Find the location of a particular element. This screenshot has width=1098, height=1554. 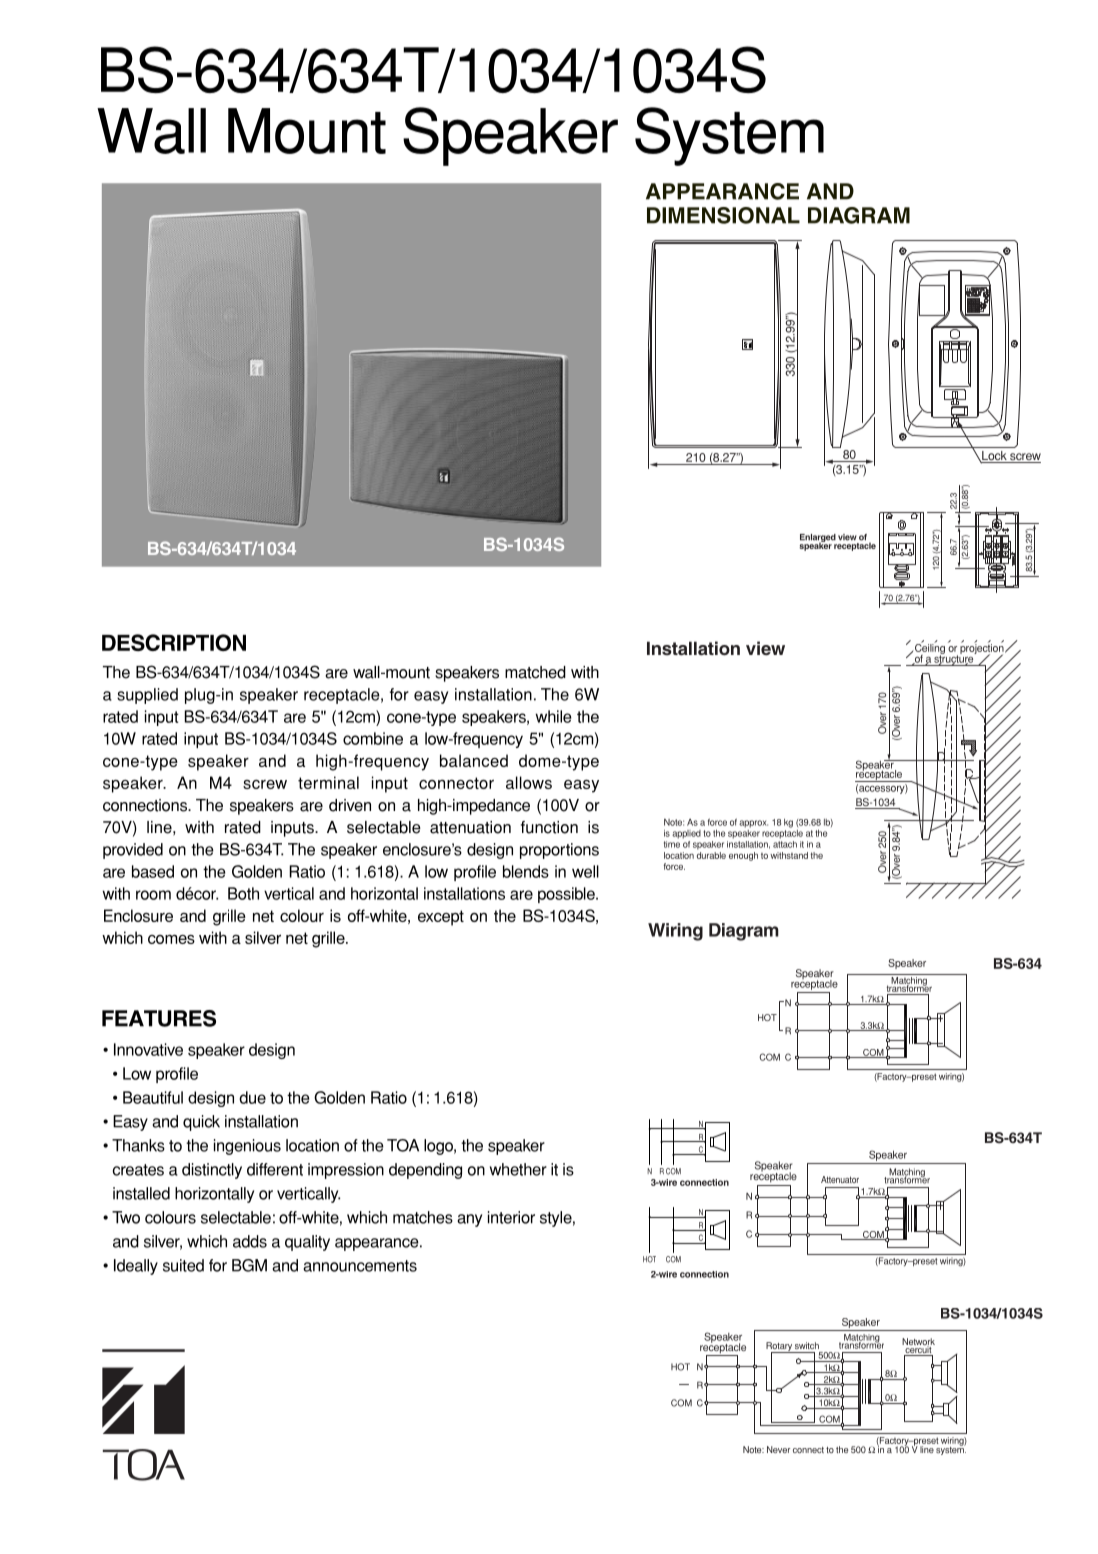

possible is located at coordinates (567, 895).
